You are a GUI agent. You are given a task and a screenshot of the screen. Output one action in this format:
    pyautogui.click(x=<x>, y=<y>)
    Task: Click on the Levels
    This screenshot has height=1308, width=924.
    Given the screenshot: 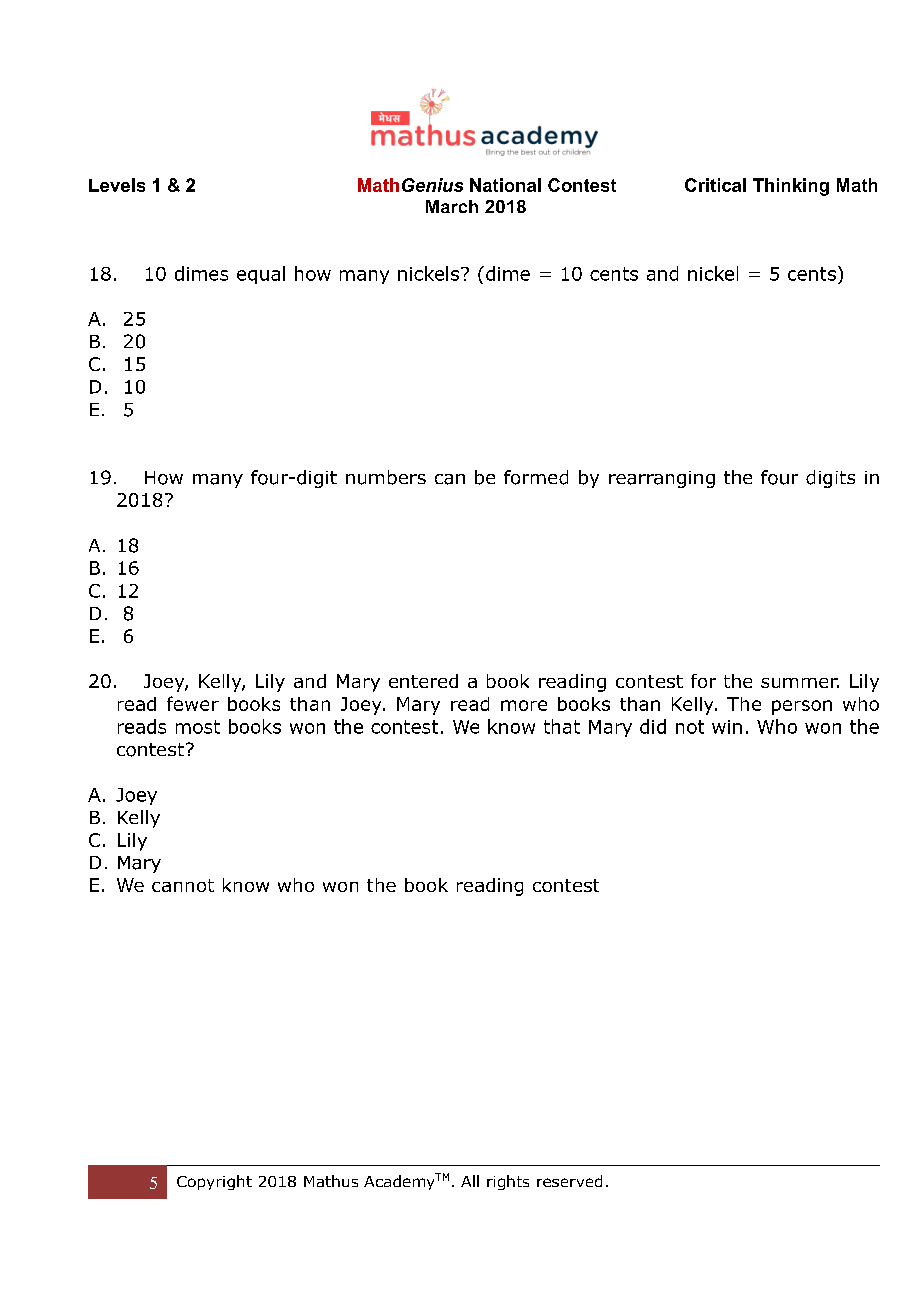 What is the action you would take?
    pyautogui.click(x=117, y=185)
